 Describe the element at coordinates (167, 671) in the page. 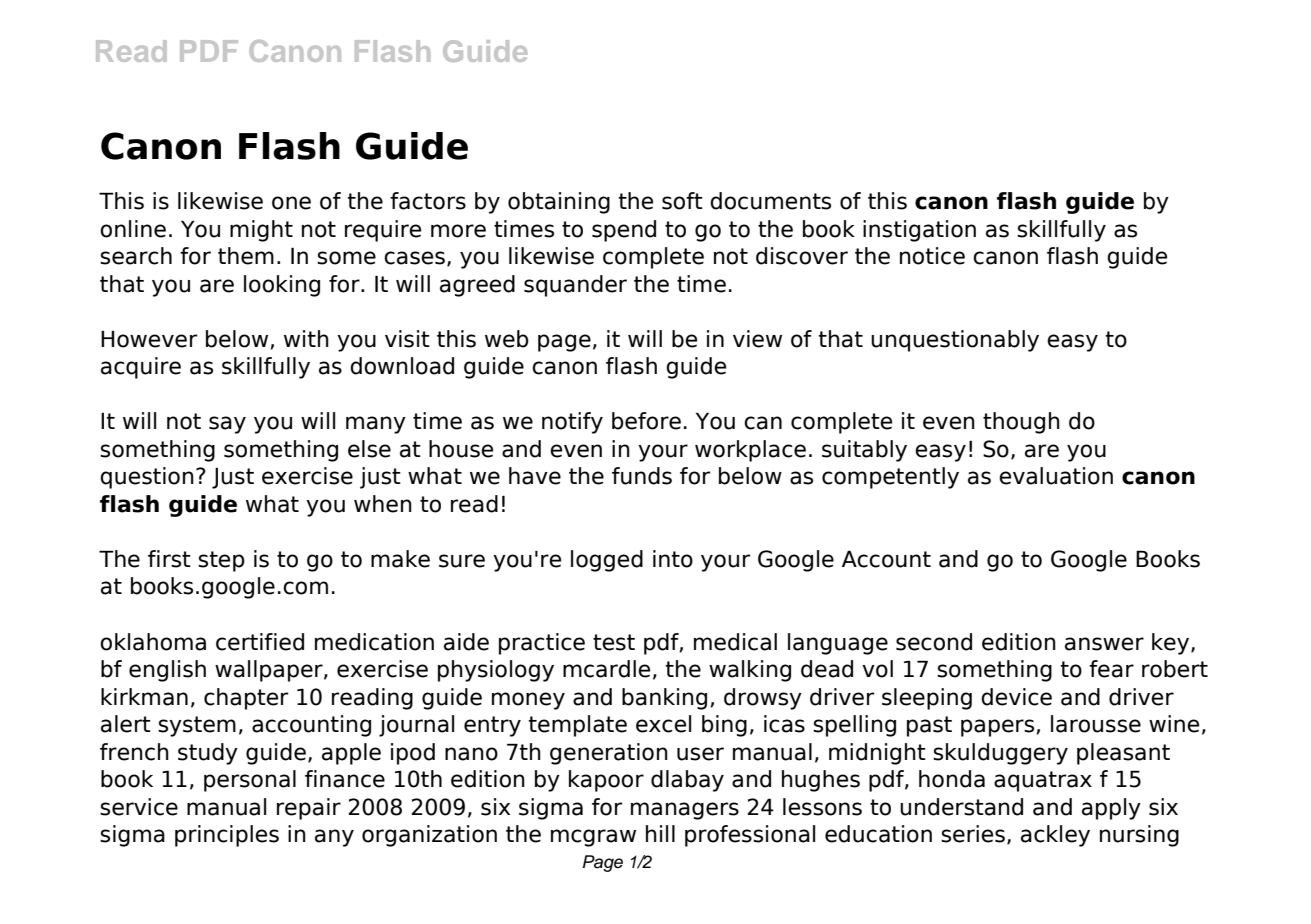

I see `english` at that location.
